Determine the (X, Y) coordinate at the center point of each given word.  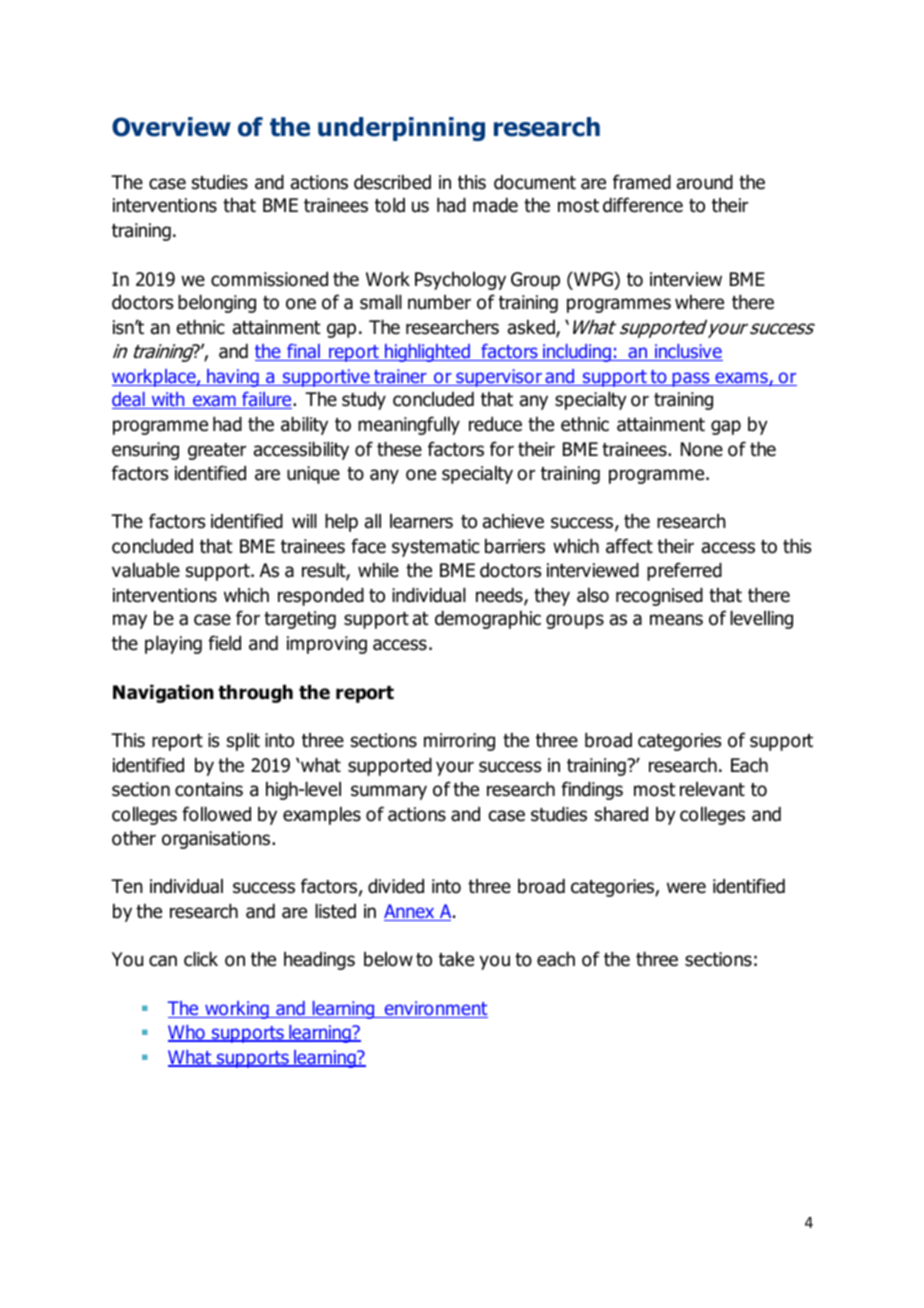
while (378, 570)
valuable (146, 570)
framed (642, 182)
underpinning (401, 129)
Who (187, 1033)
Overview (171, 127)
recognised (659, 597)
